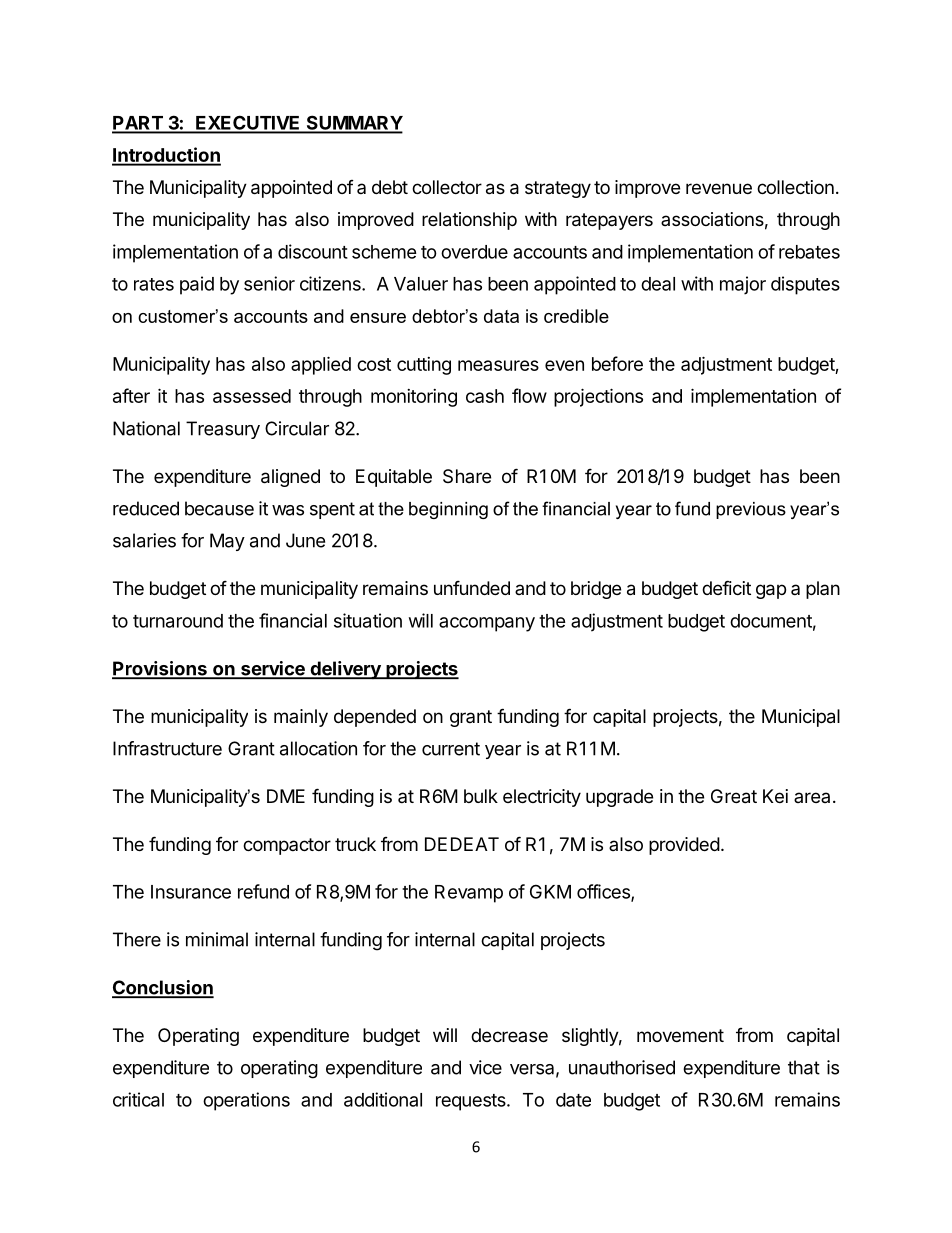 Image resolution: width=952 pixels, height=1233 pixels. Describe the element at coordinates (197, 285) in the page. I see `paid` at that location.
